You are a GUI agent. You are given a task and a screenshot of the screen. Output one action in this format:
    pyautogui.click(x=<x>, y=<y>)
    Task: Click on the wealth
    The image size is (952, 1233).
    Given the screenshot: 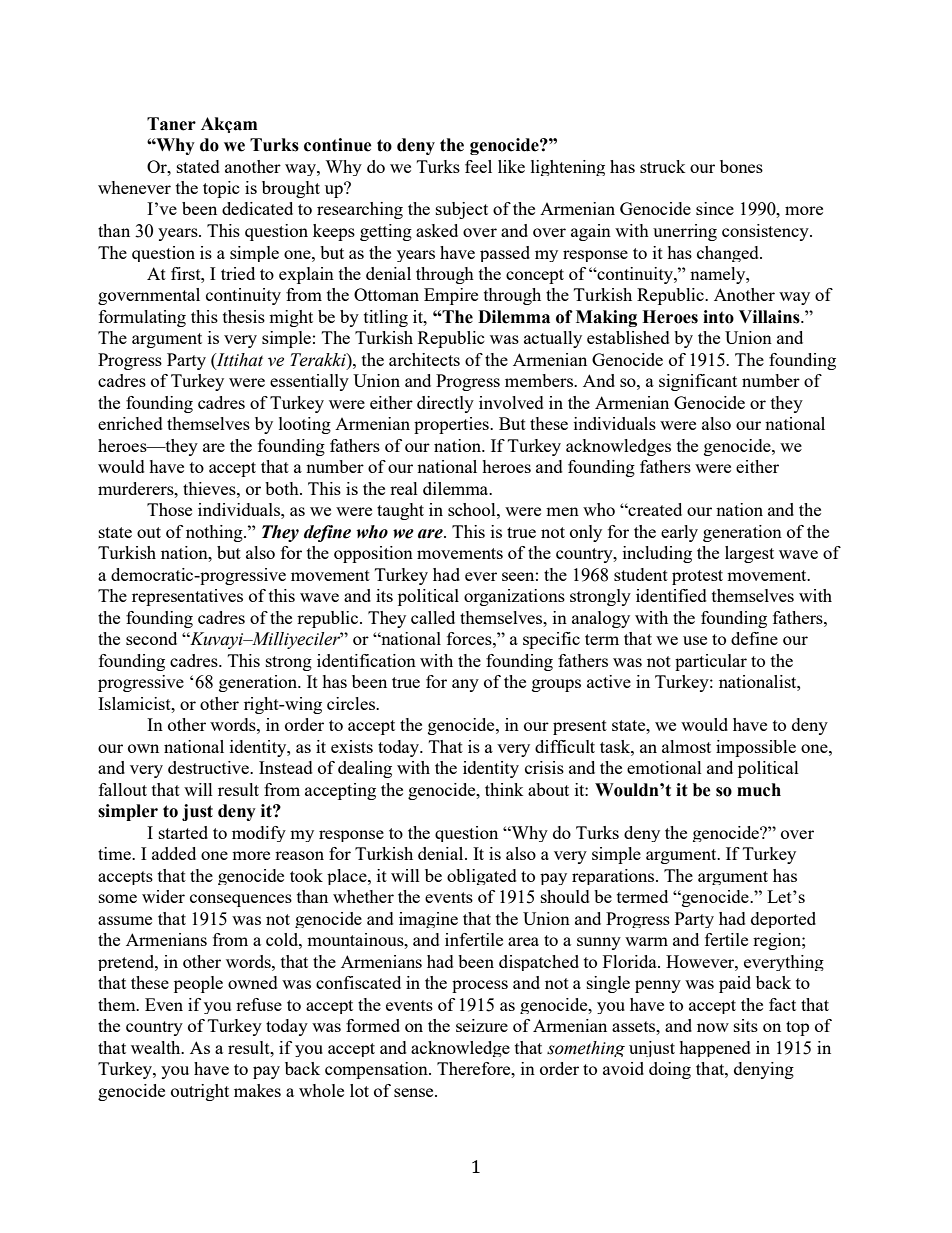 What is the action you would take?
    pyautogui.click(x=157, y=1047)
